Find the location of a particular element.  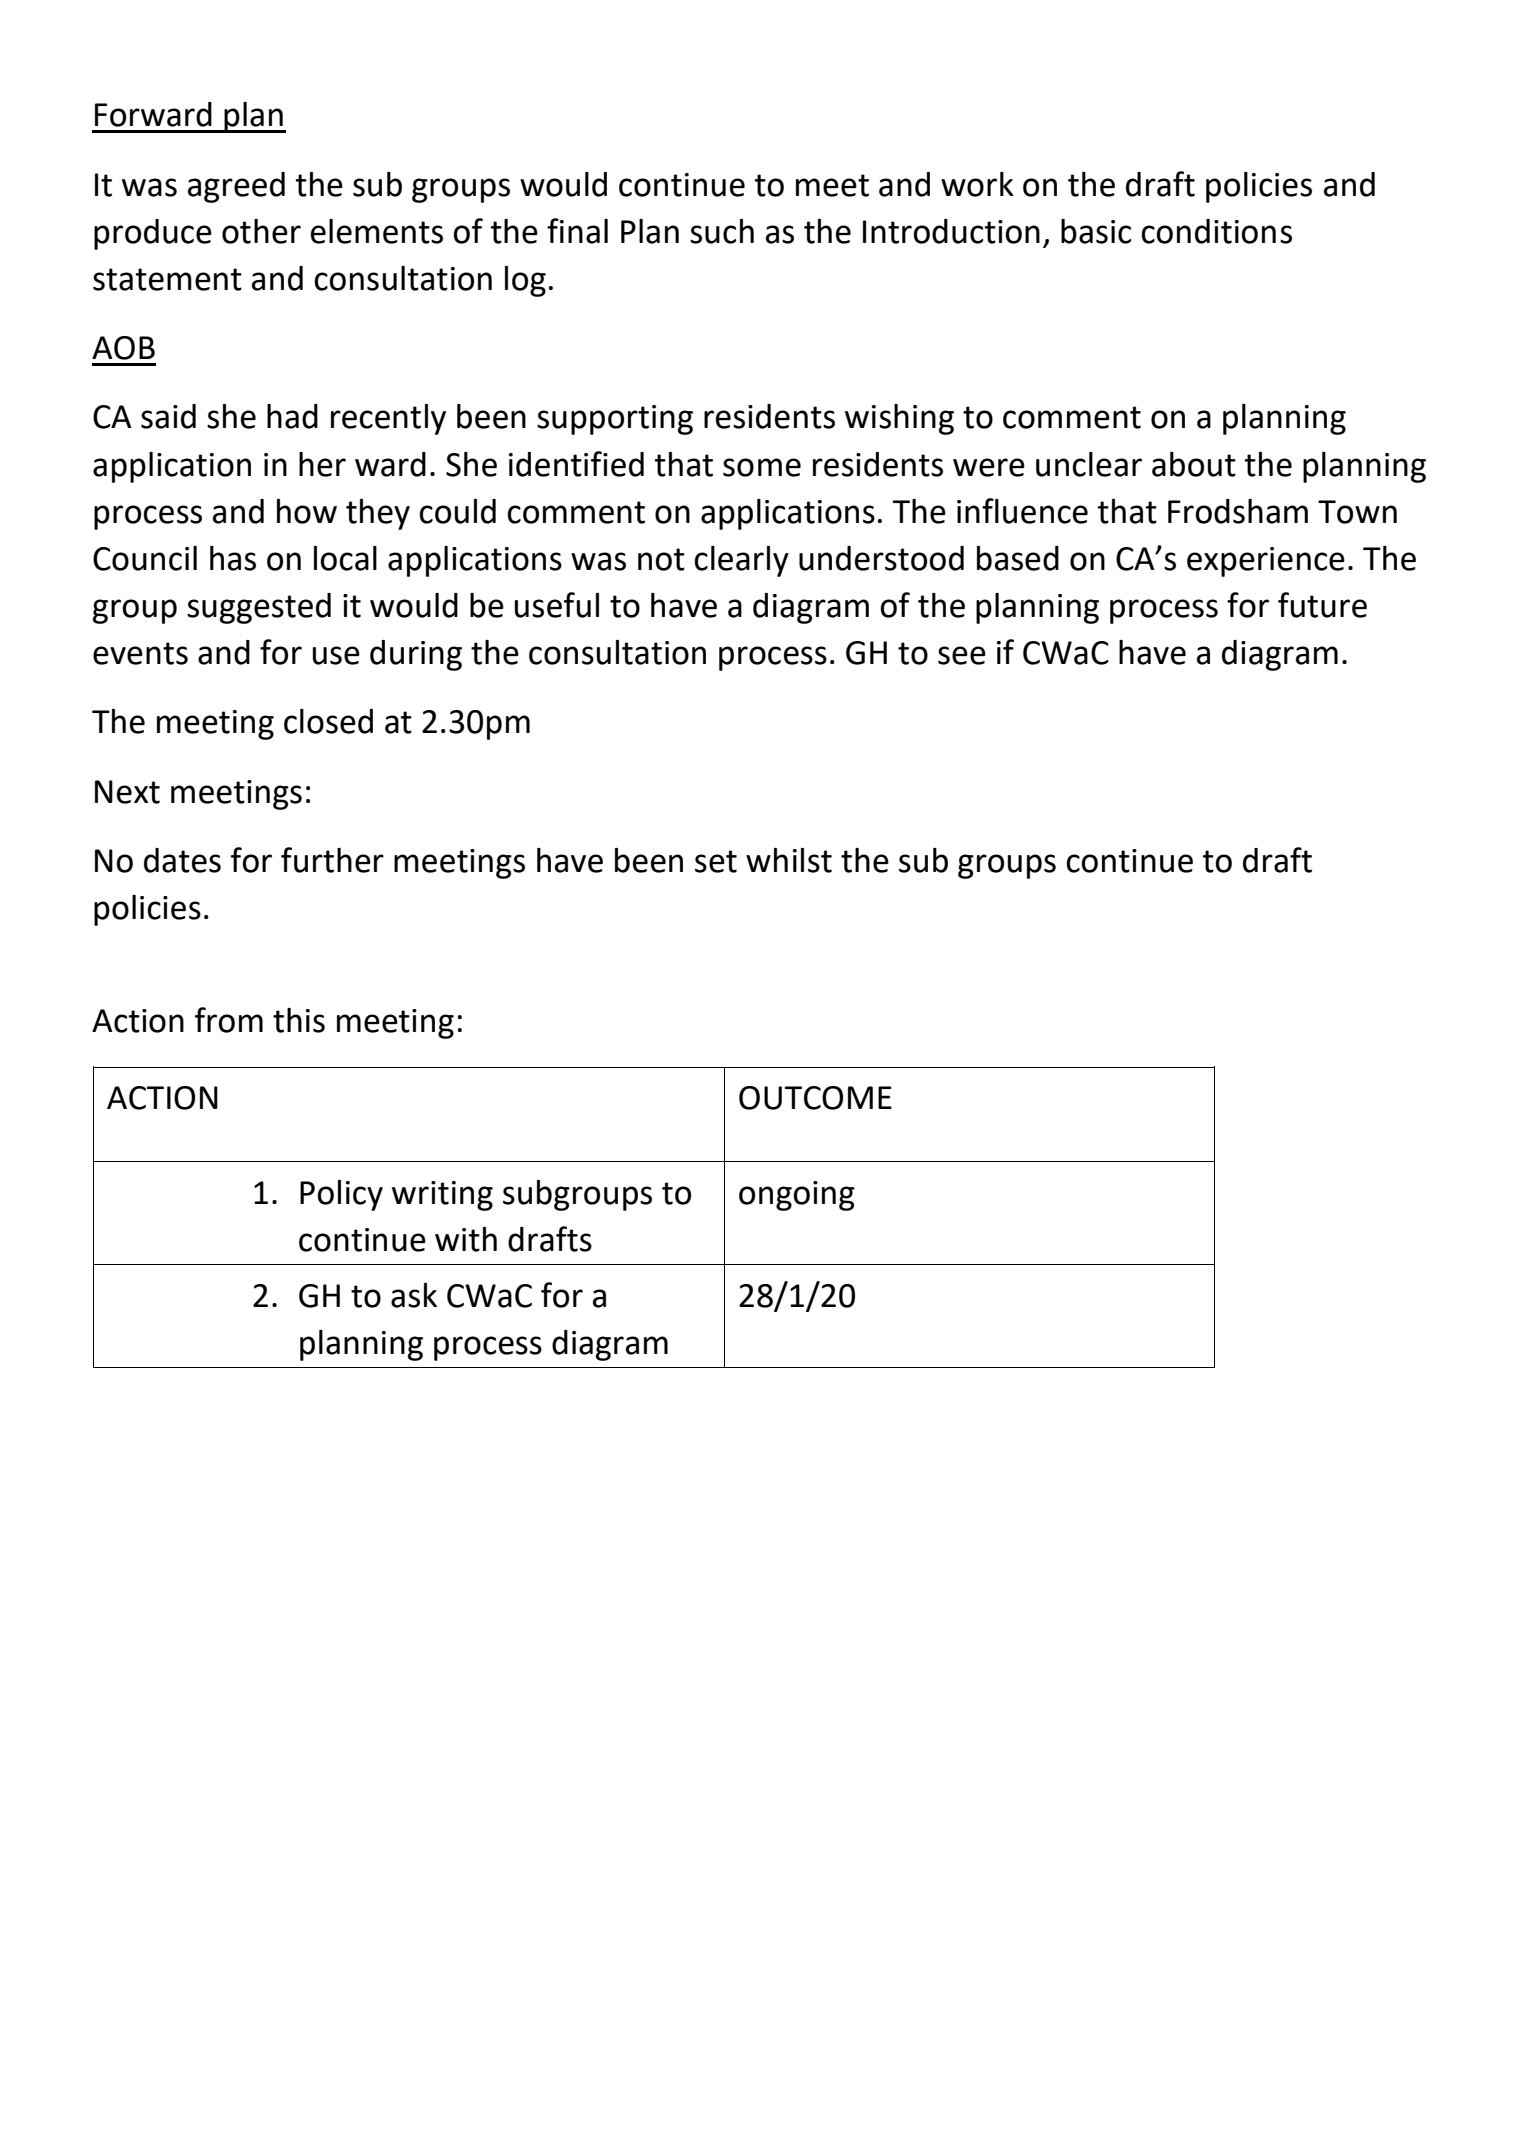

set is located at coordinates (716, 861).
